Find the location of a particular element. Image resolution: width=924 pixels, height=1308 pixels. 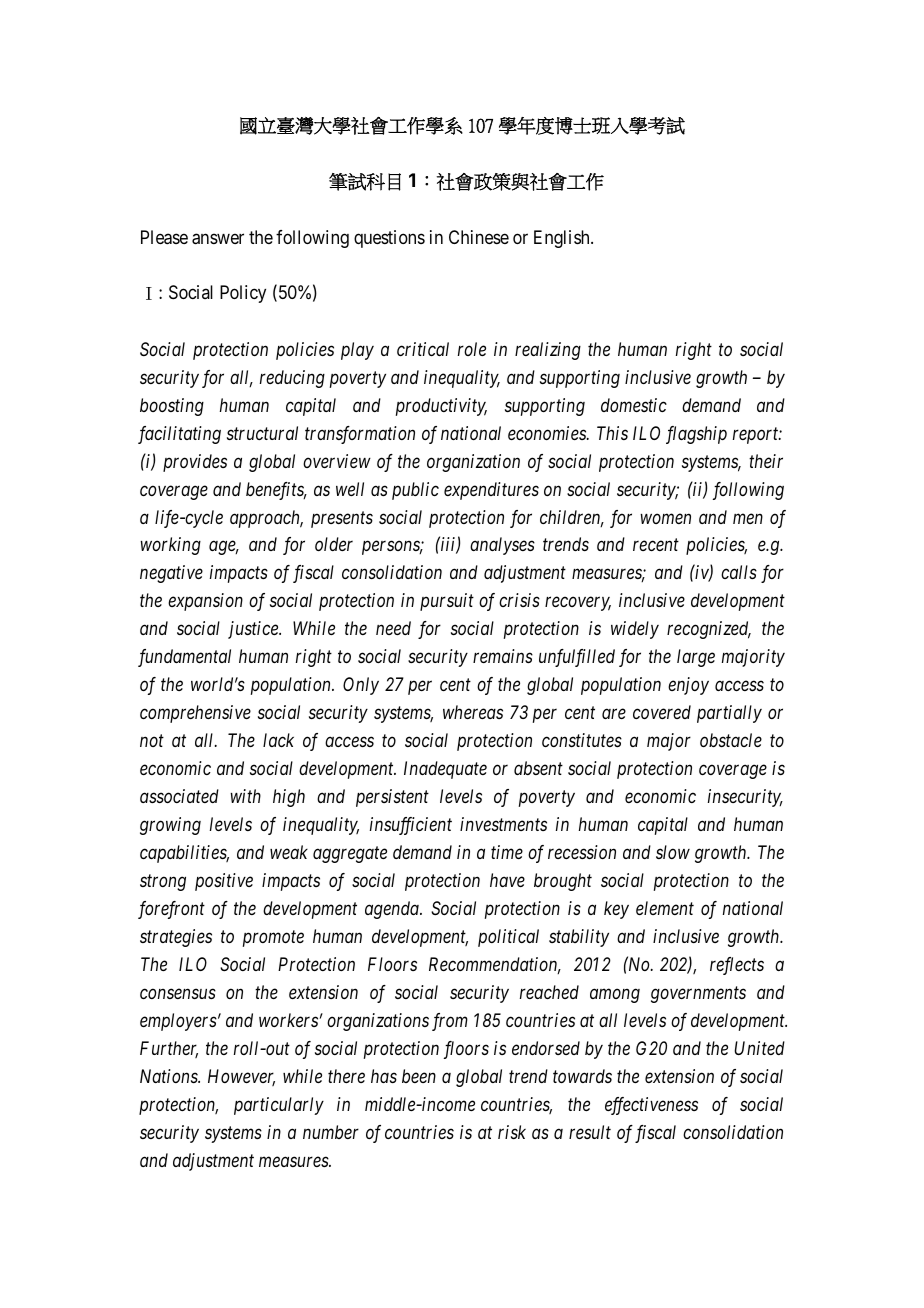

However is located at coordinates (241, 1077).
